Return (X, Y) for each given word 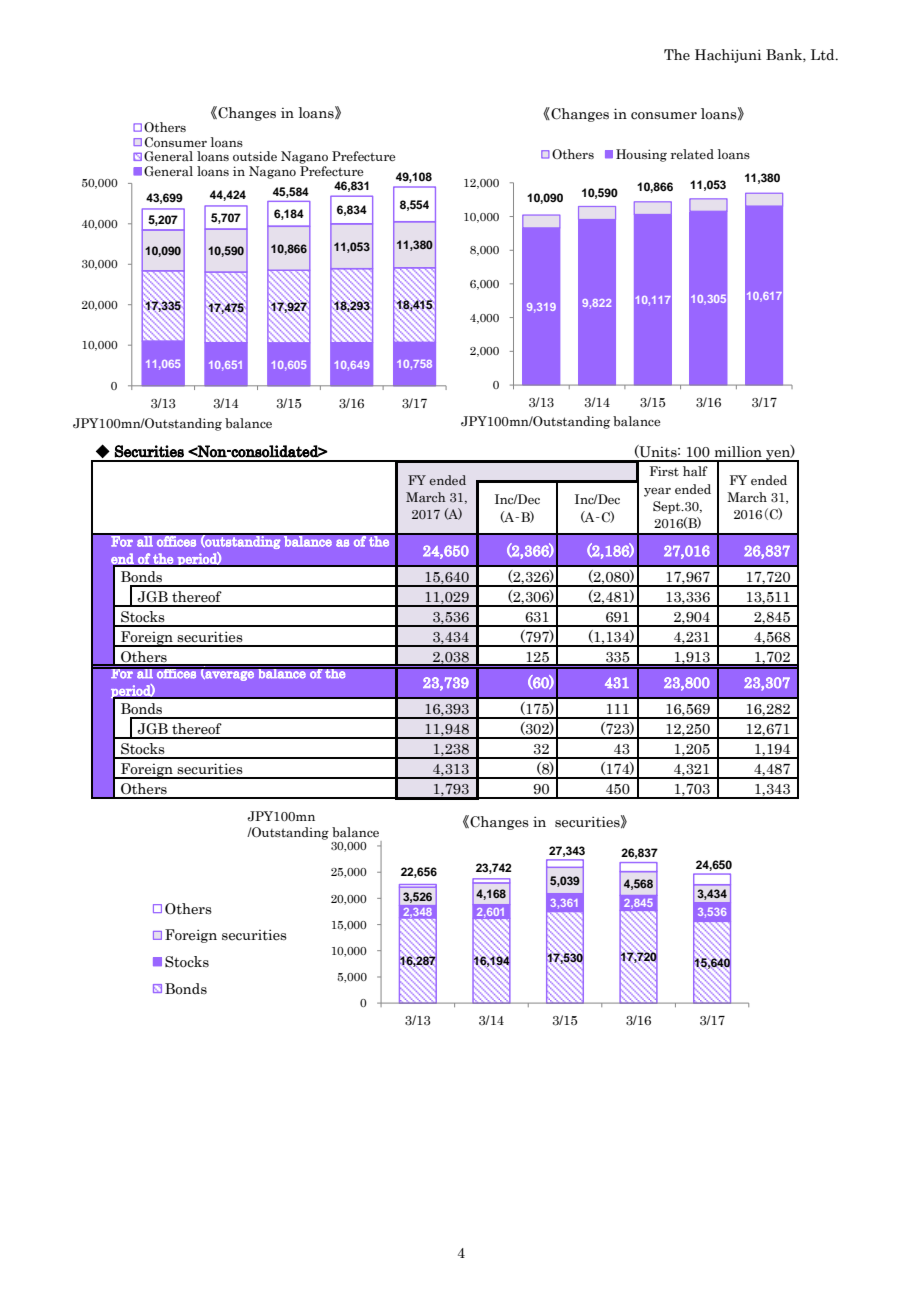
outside (255, 156)
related (692, 154)
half (695, 471)
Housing (641, 155)
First (664, 471)
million (738, 452)
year (657, 492)
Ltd (824, 55)
